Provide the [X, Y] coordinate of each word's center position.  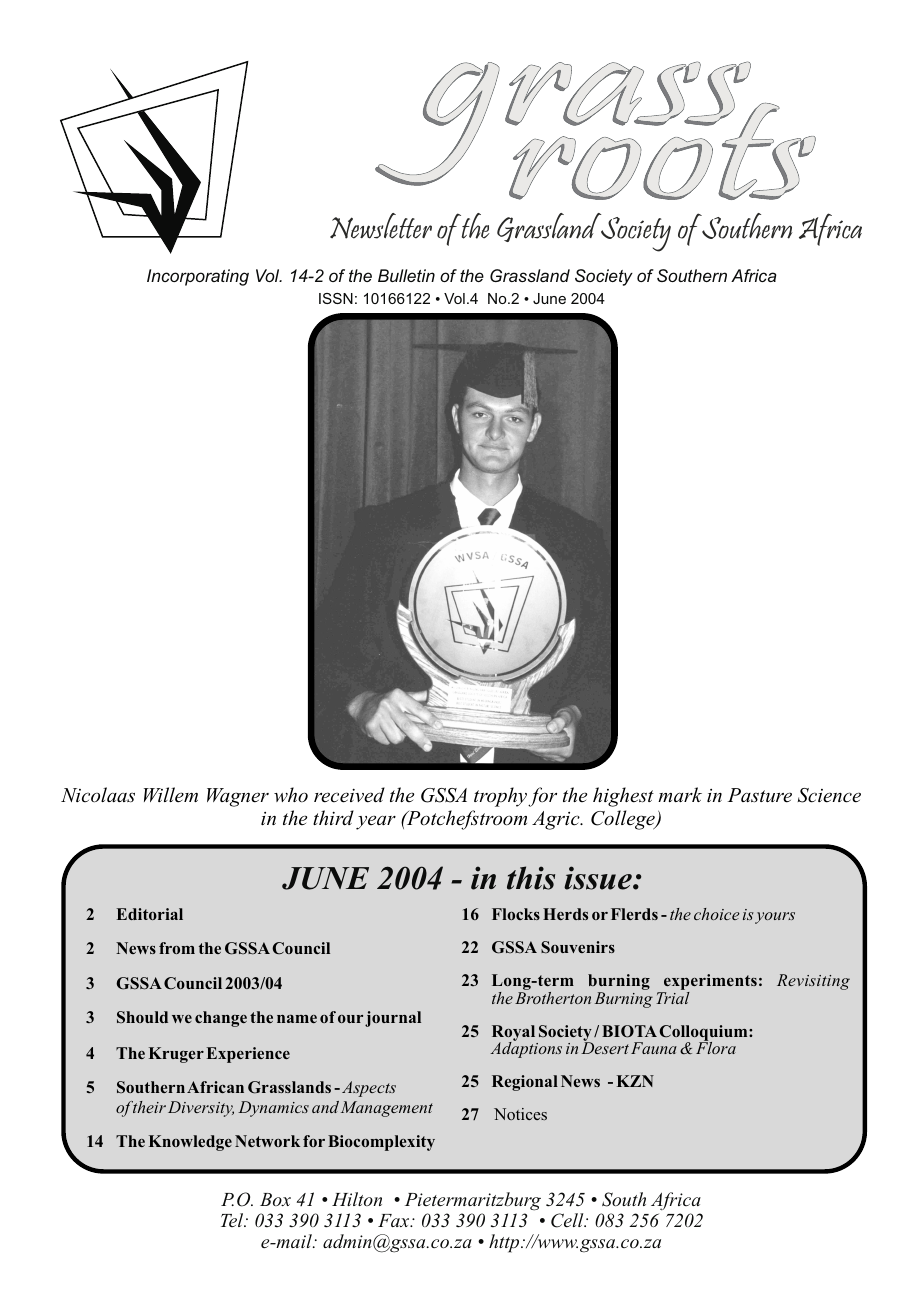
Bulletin [406, 275]
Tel [233, 1220]
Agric [557, 820]
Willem [171, 795]
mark [680, 794]
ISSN [336, 298]
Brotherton [553, 996]
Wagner [238, 797]
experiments [709, 983]
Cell [568, 1220]
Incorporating [198, 277]
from [177, 948]
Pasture [760, 795]
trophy [501, 797]
